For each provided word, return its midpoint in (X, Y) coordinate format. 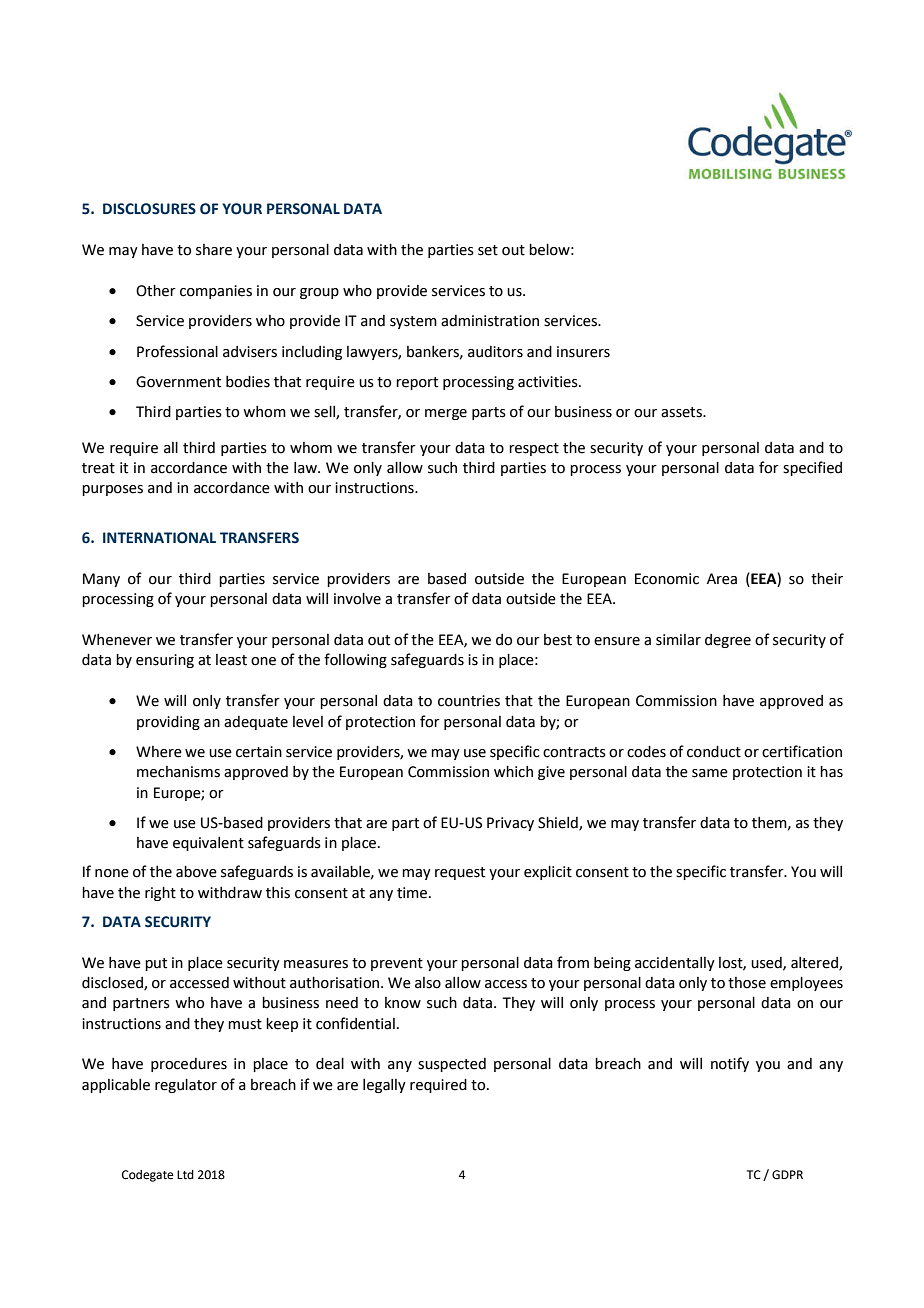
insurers (583, 352)
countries (469, 701)
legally (384, 1086)
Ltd (185, 1175)
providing (168, 723)
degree (728, 641)
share (214, 250)
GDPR (787, 1175)
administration (490, 321)
